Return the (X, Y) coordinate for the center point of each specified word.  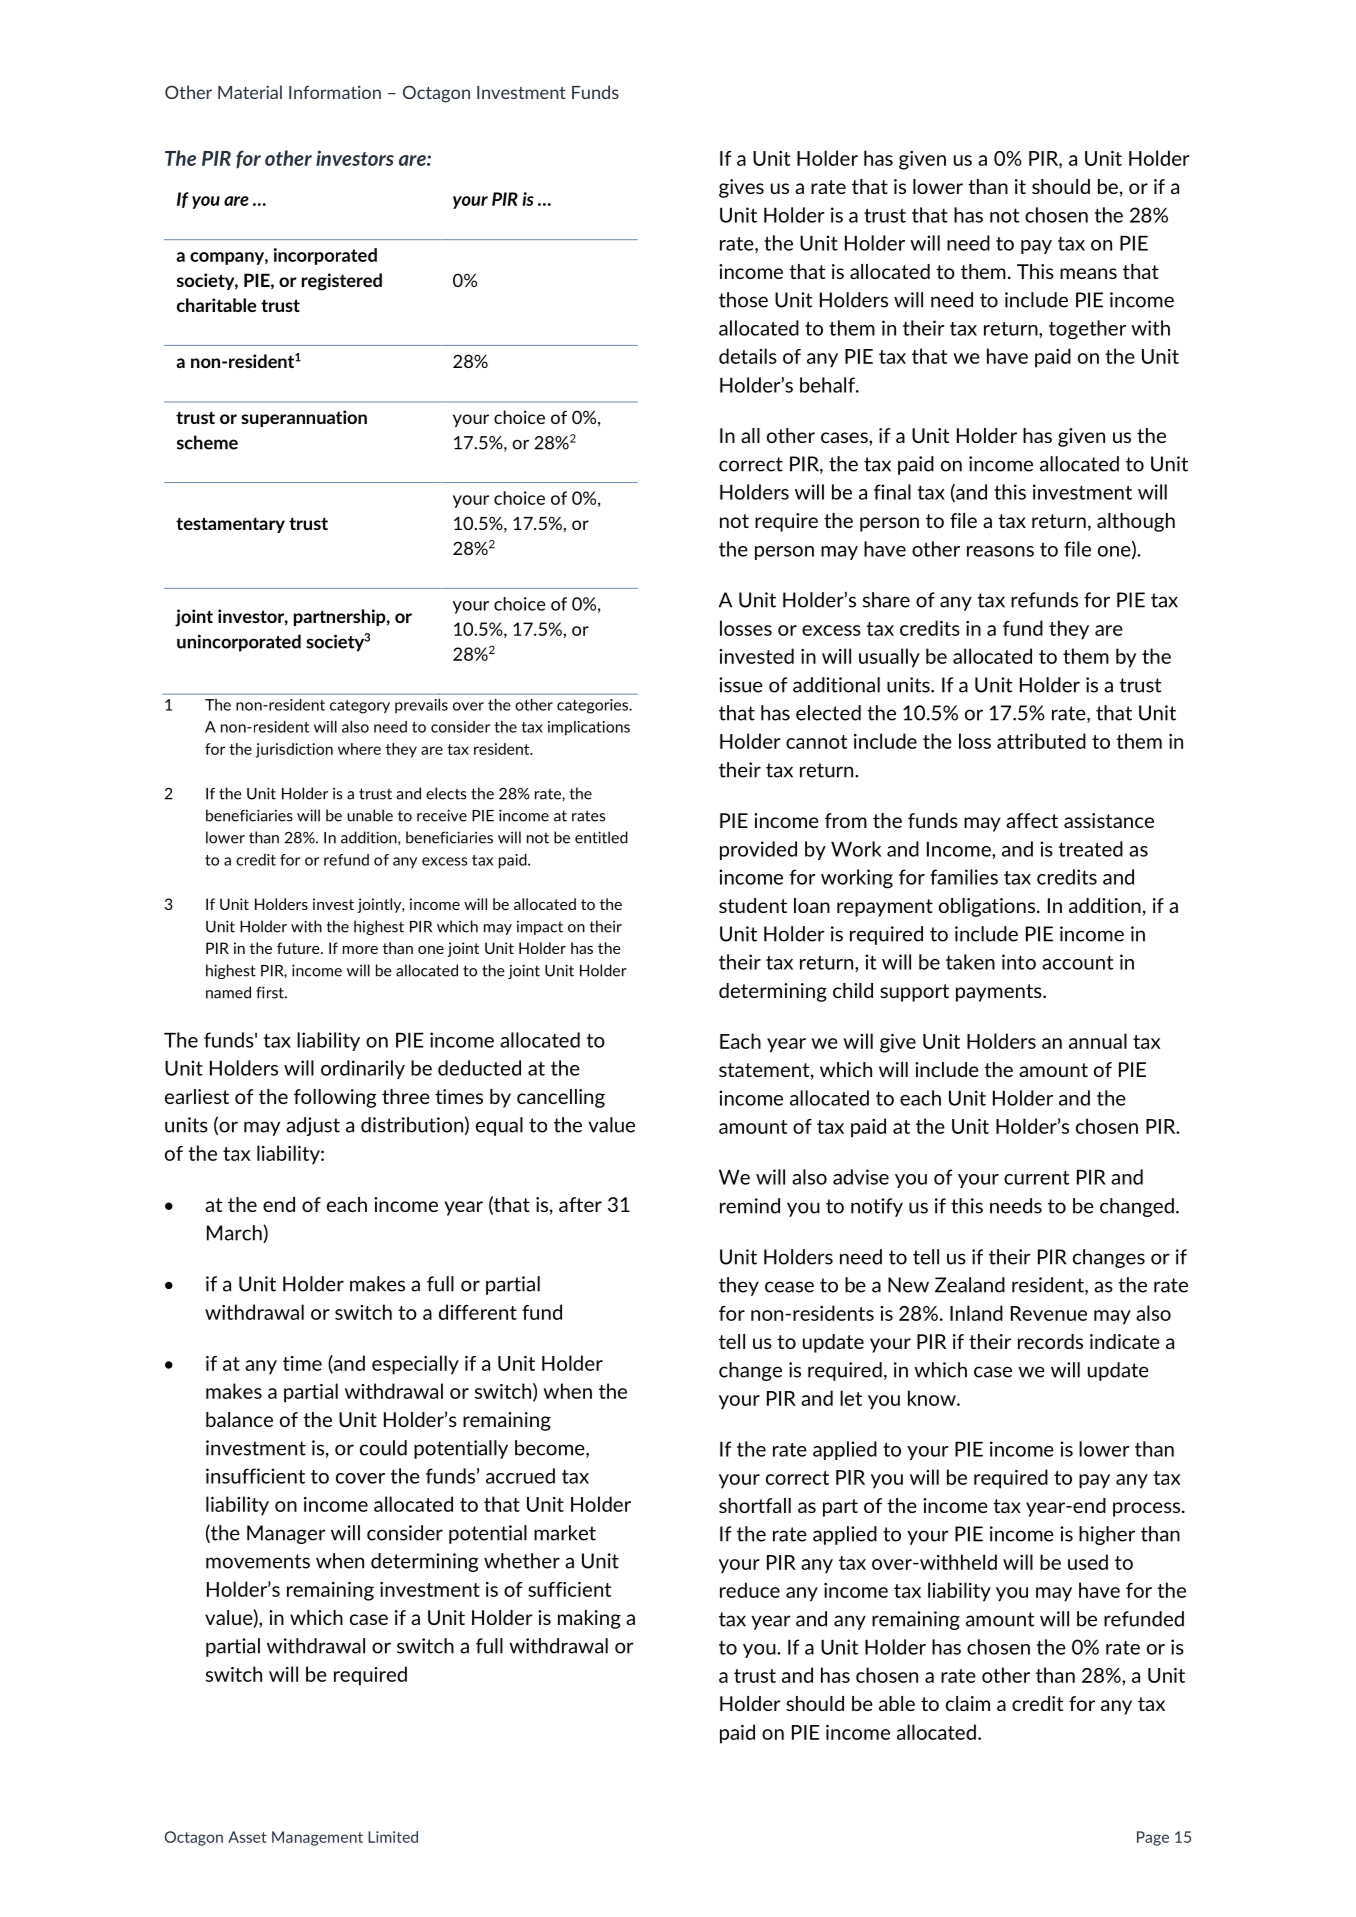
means (1088, 273)
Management (317, 1838)
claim (968, 1703)
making (589, 1619)
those (743, 300)
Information (335, 92)
